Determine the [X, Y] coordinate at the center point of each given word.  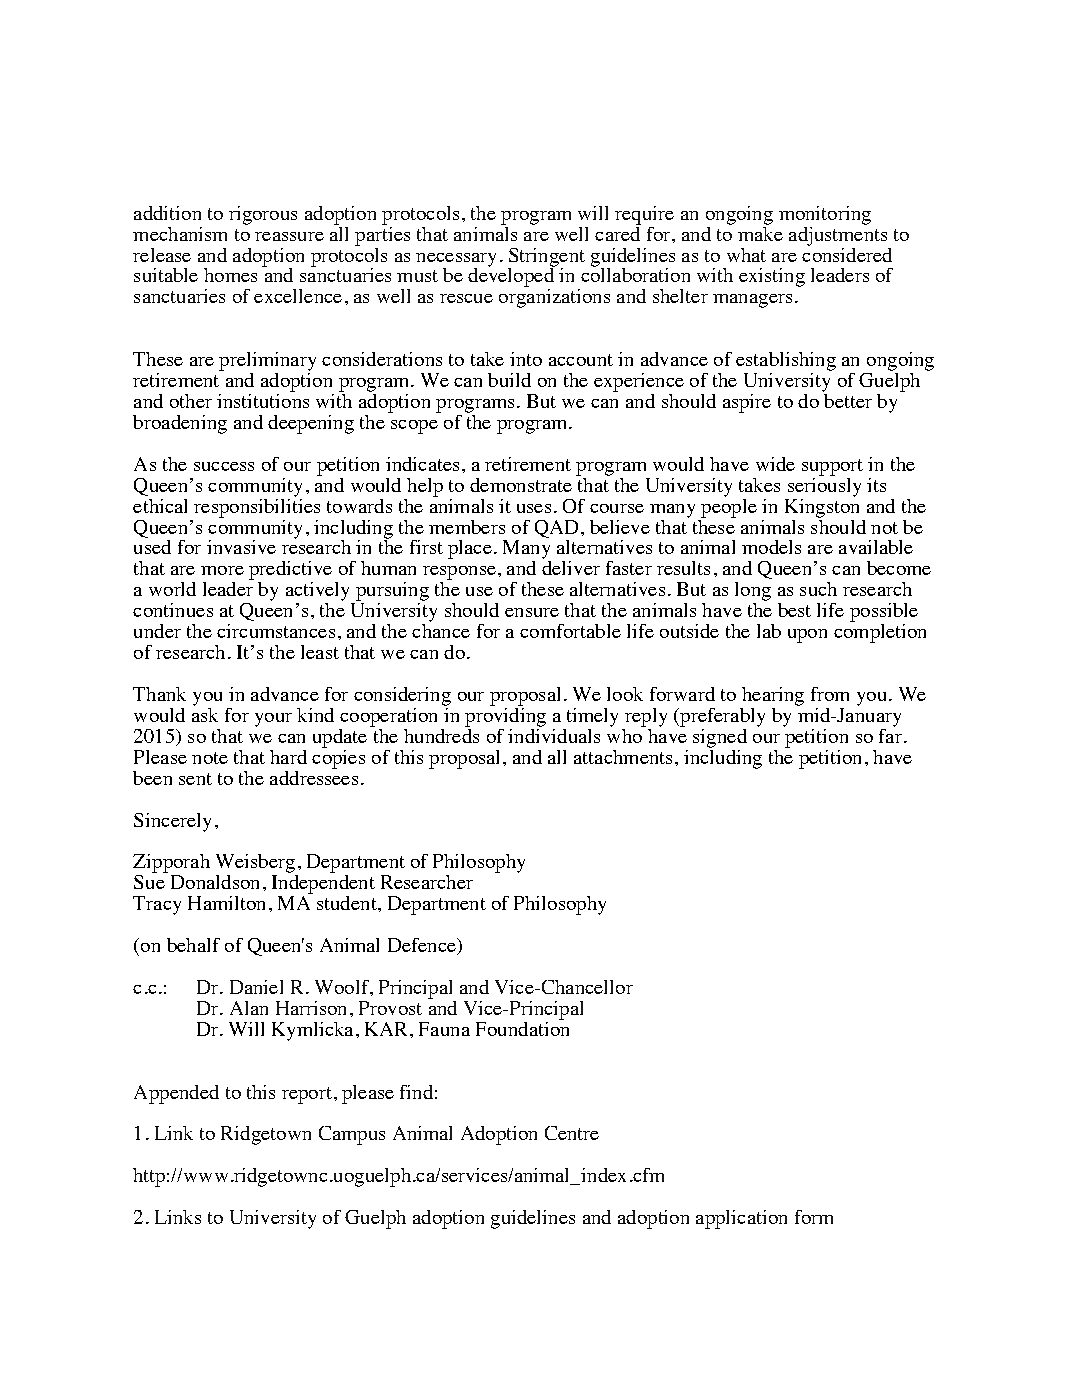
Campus [352, 1135]
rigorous [263, 215]
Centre [572, 1133]
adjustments [838, 235]
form [814, 1217]
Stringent [546, 258]
